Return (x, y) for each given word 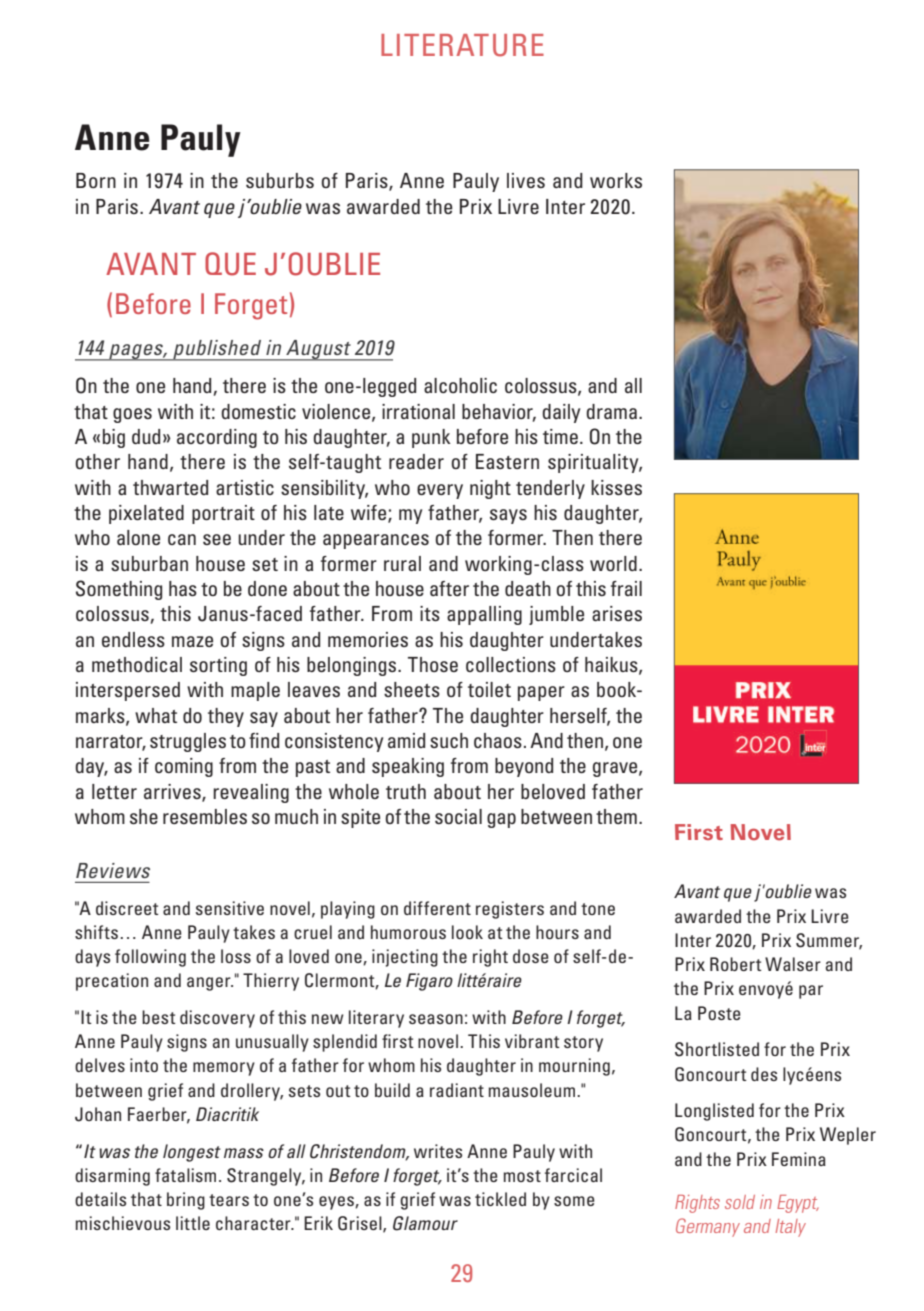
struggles (188, 742)
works (616, 180)
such (449, 740)
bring (186, 1201)
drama (611, 411)
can (182, 539)
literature (462, 45)
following (150, 958)
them (616, 816)
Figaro (429, 982)
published (217, 350)
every (440, 491)
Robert (736, 964)
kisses (616, 487)
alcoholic (460, 385)
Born (96, 180)
